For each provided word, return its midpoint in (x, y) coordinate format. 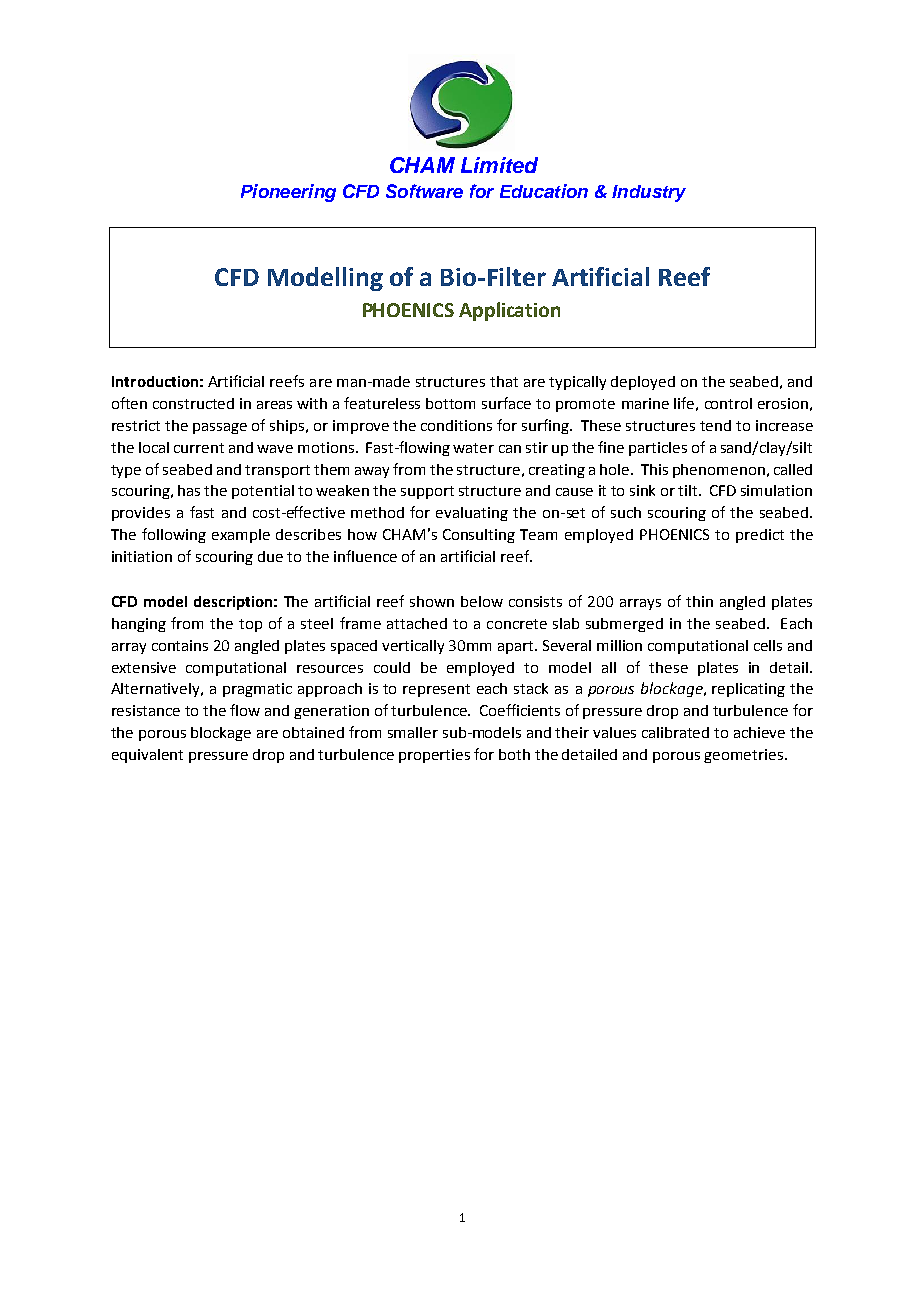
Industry (649, 193)
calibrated (675, 732)
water (473, 448)
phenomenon (719, 471)
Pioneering (288, 193)
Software (424, 191)
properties (434, 756)
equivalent (147, 756)
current (199, 448)
